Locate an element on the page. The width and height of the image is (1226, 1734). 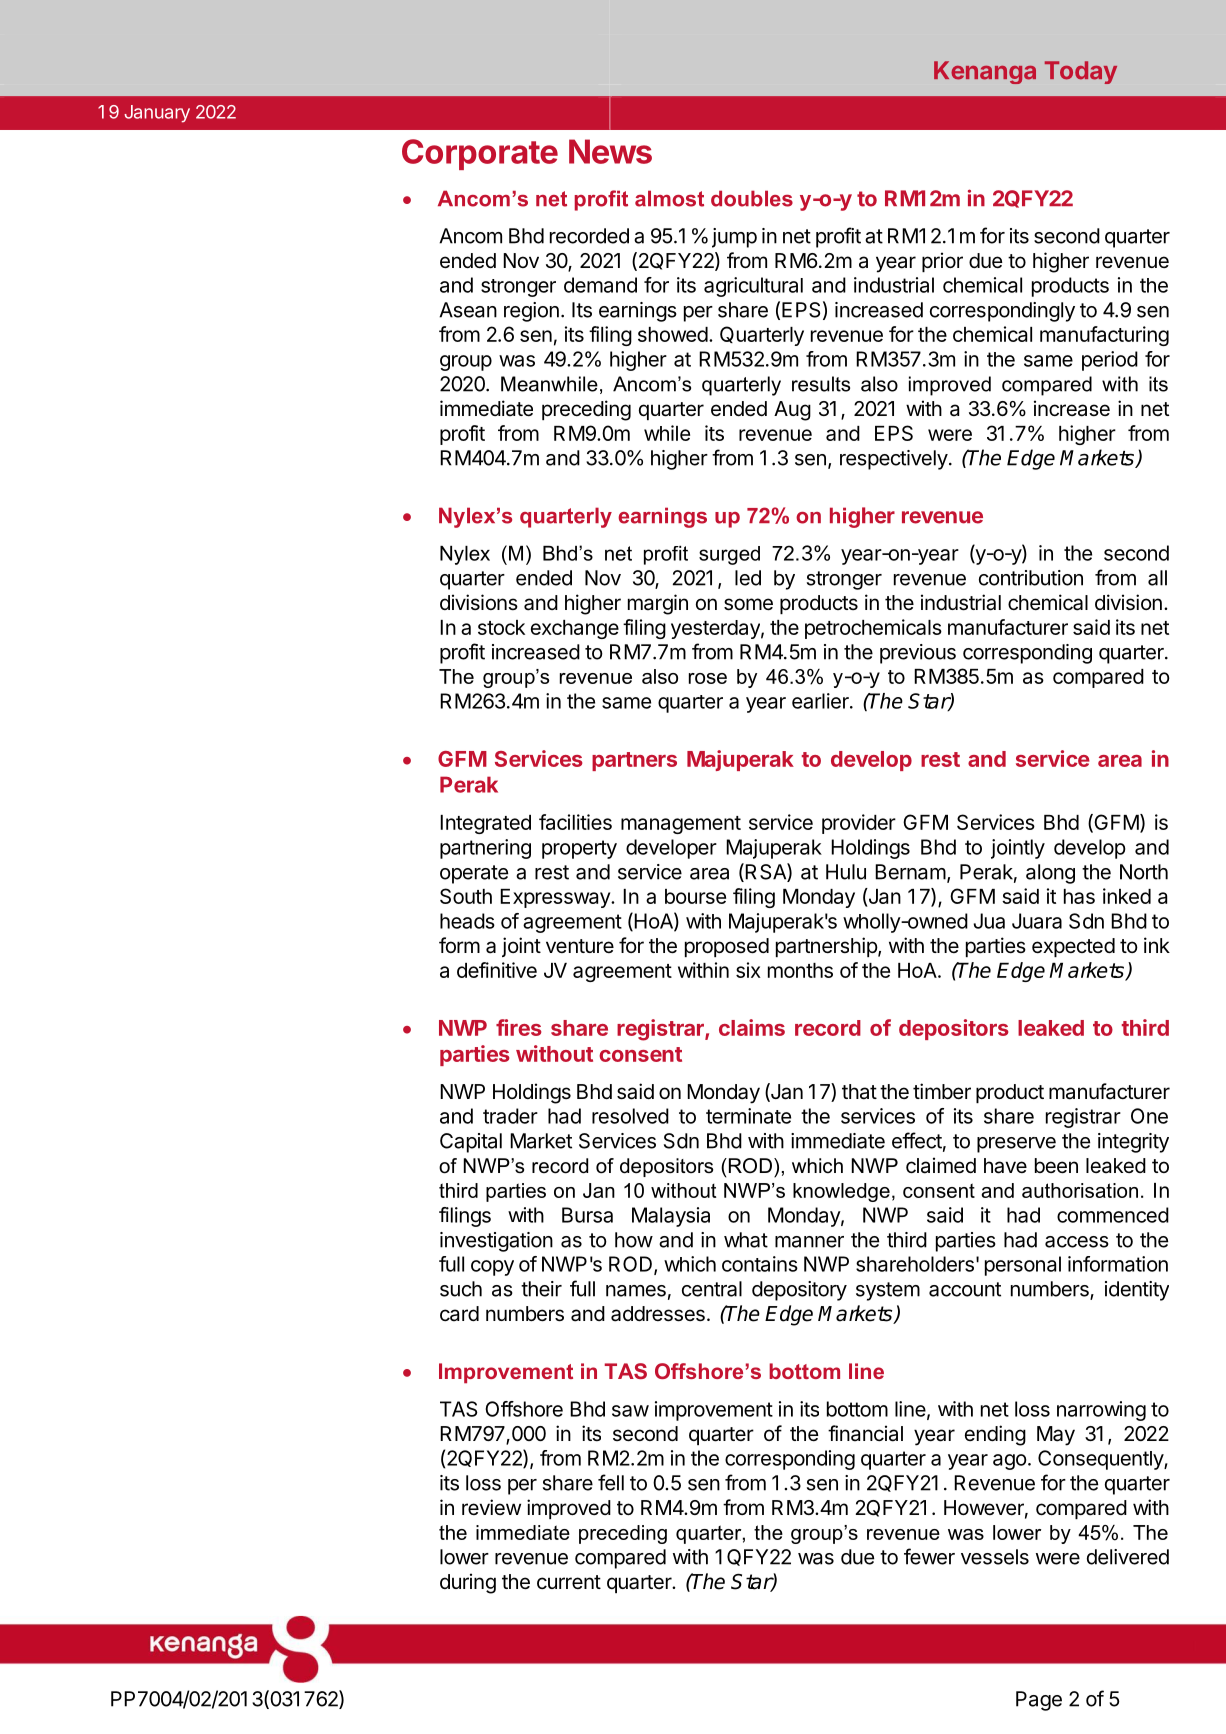
Today is located at coordinates (1081, 72).
